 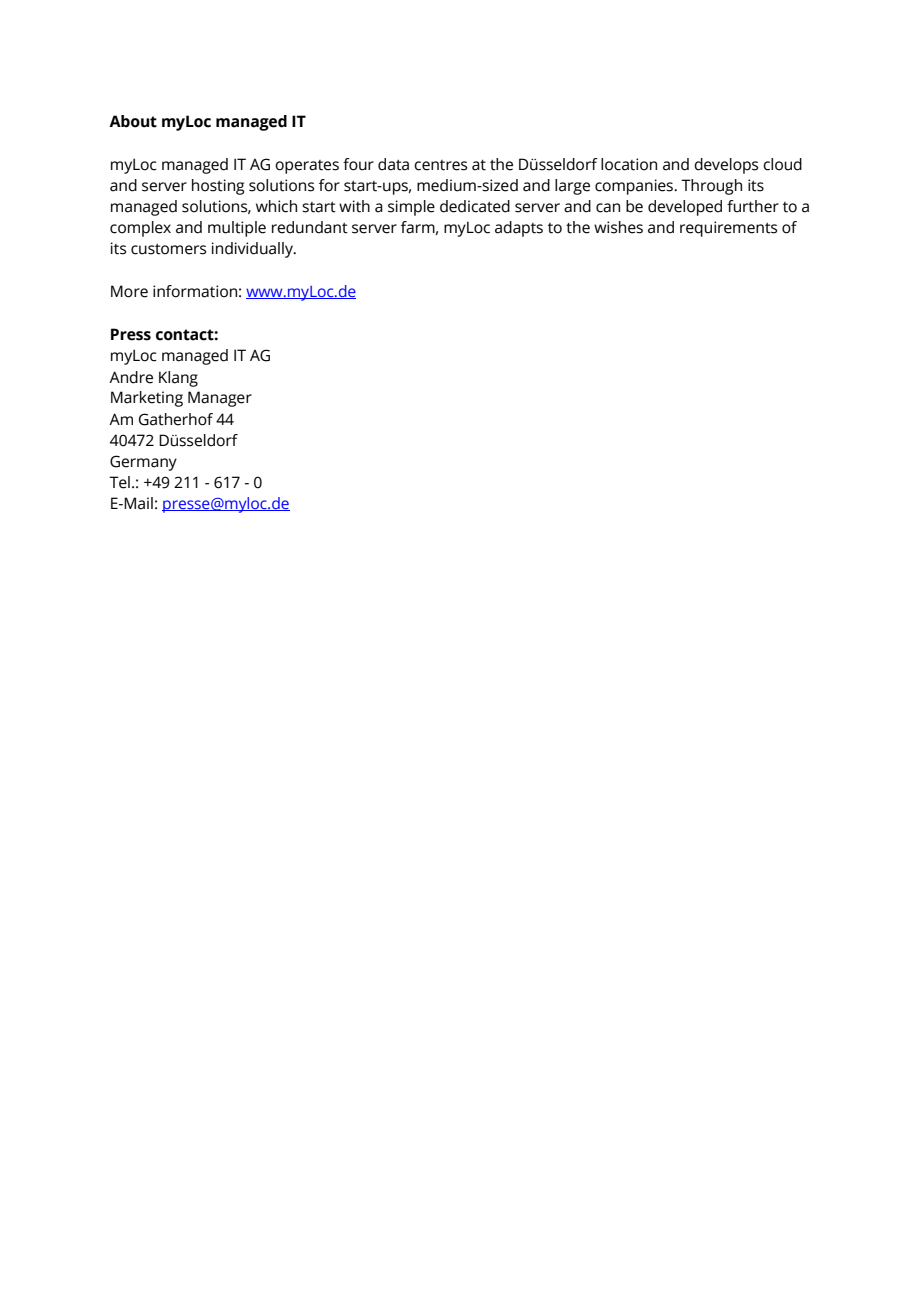 What do you see at coordinates (440, 165) in the screenshot?
I see `centres` at bounding box center [440, 165].
